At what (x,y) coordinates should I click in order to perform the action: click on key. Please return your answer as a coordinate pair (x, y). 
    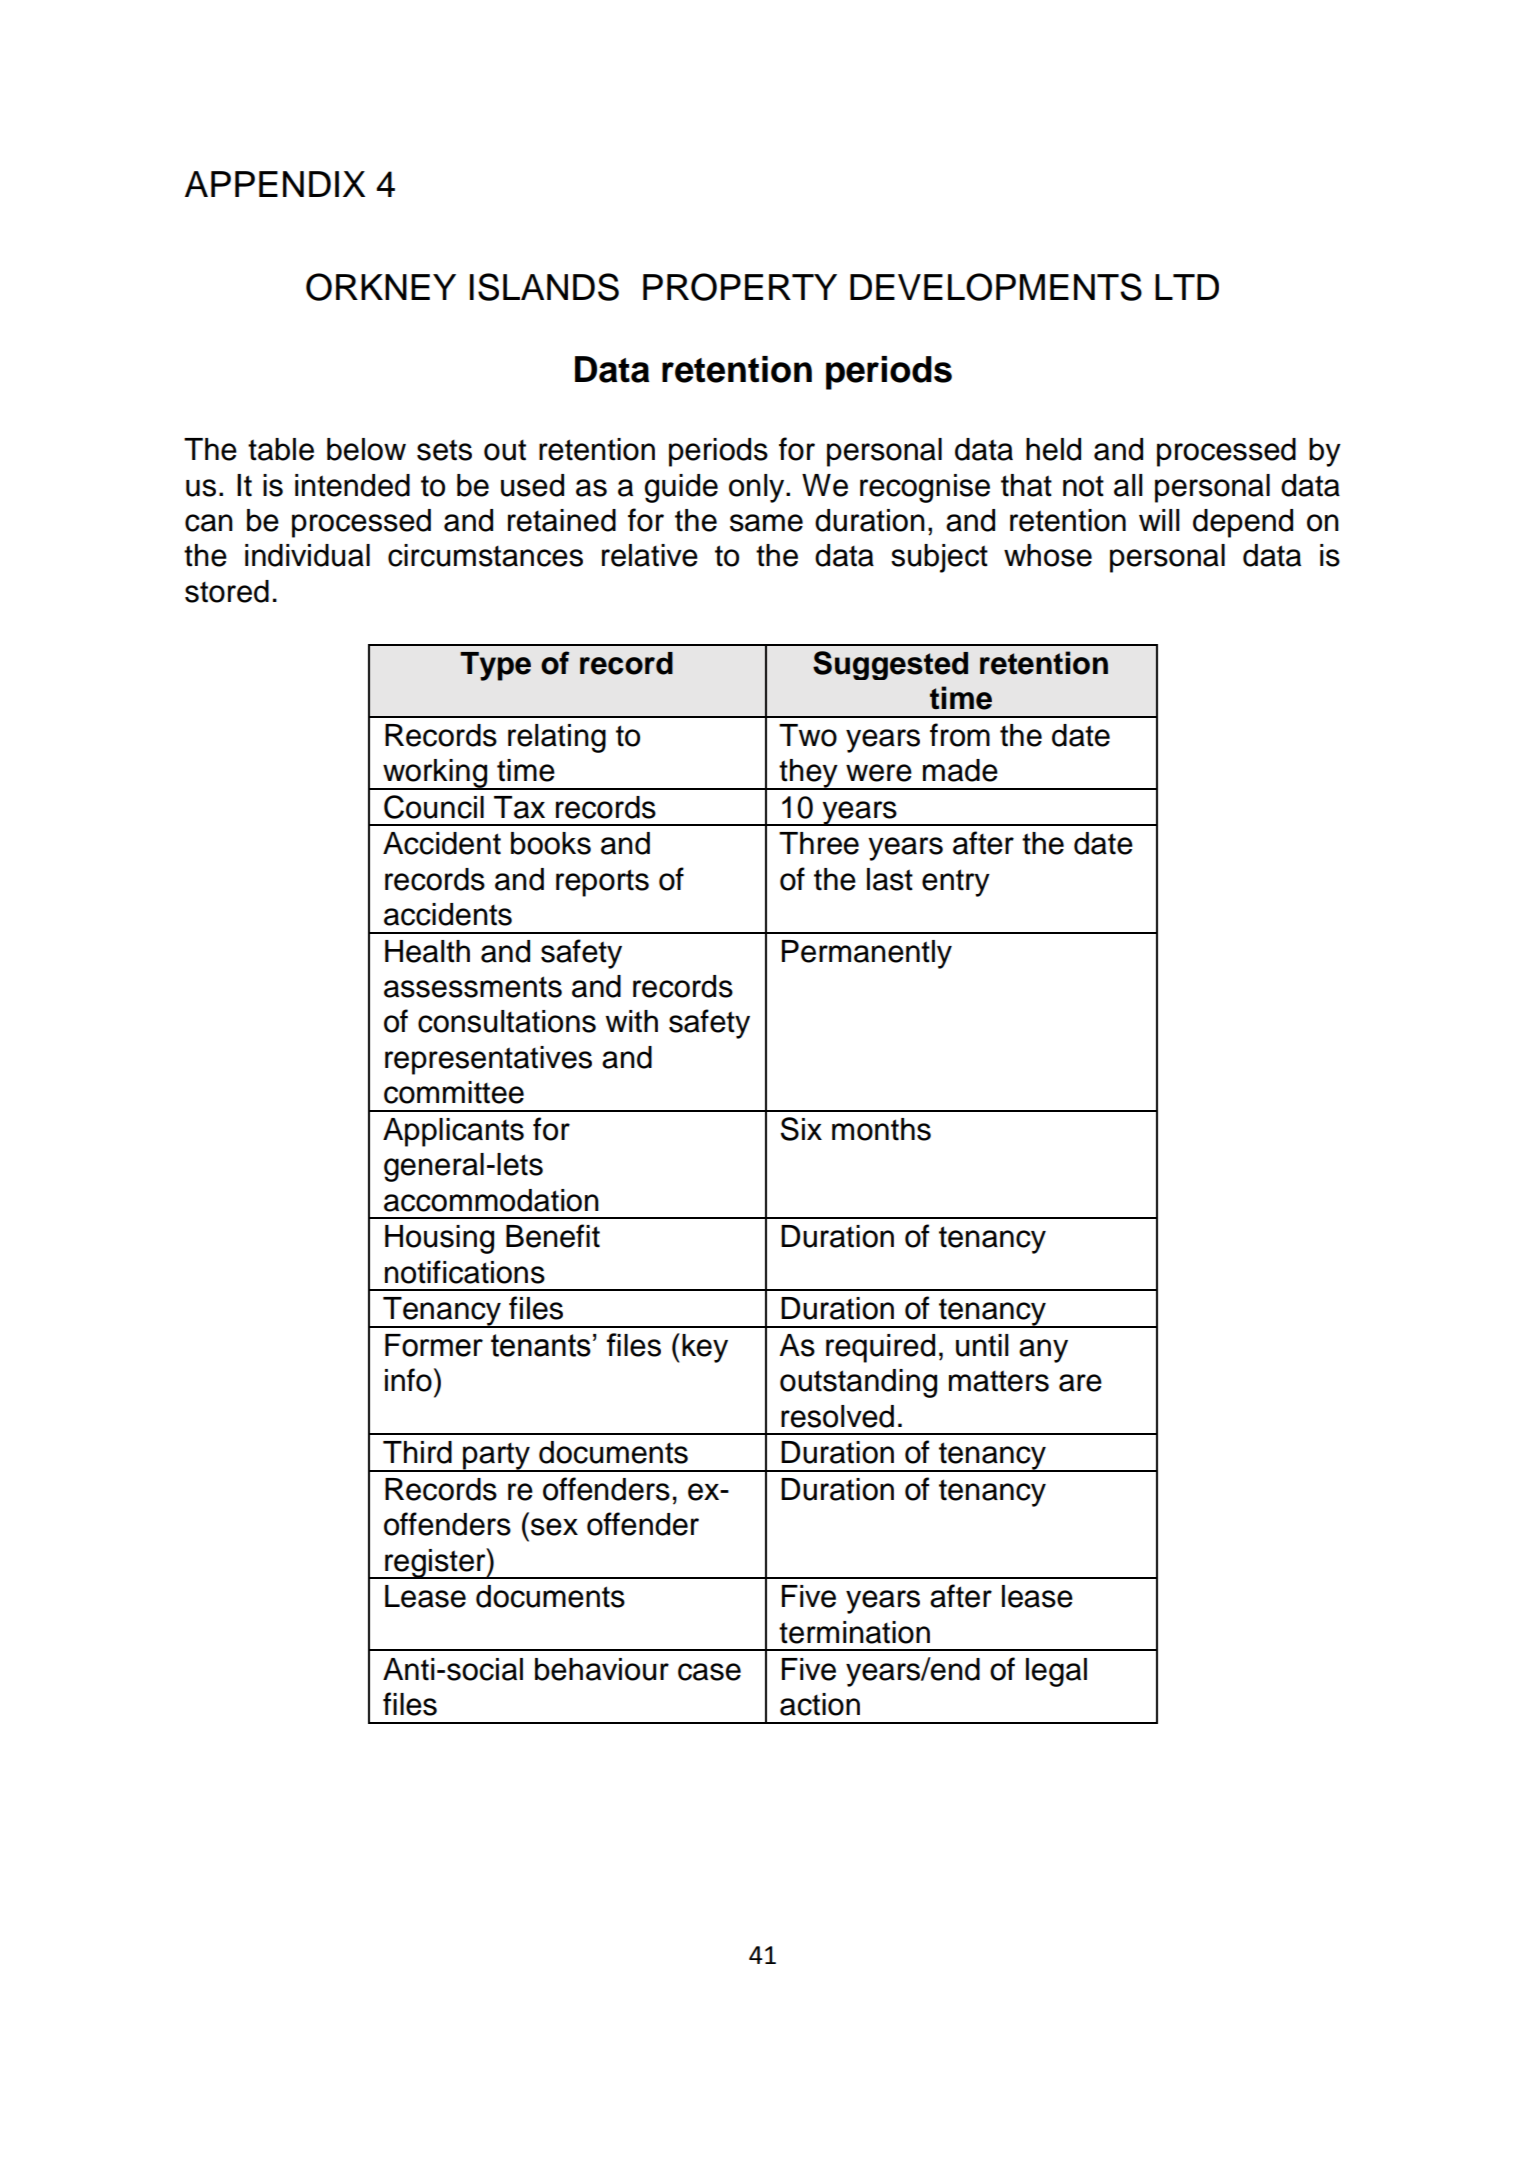
    Looking at the image, I should click on (705, 1348).
